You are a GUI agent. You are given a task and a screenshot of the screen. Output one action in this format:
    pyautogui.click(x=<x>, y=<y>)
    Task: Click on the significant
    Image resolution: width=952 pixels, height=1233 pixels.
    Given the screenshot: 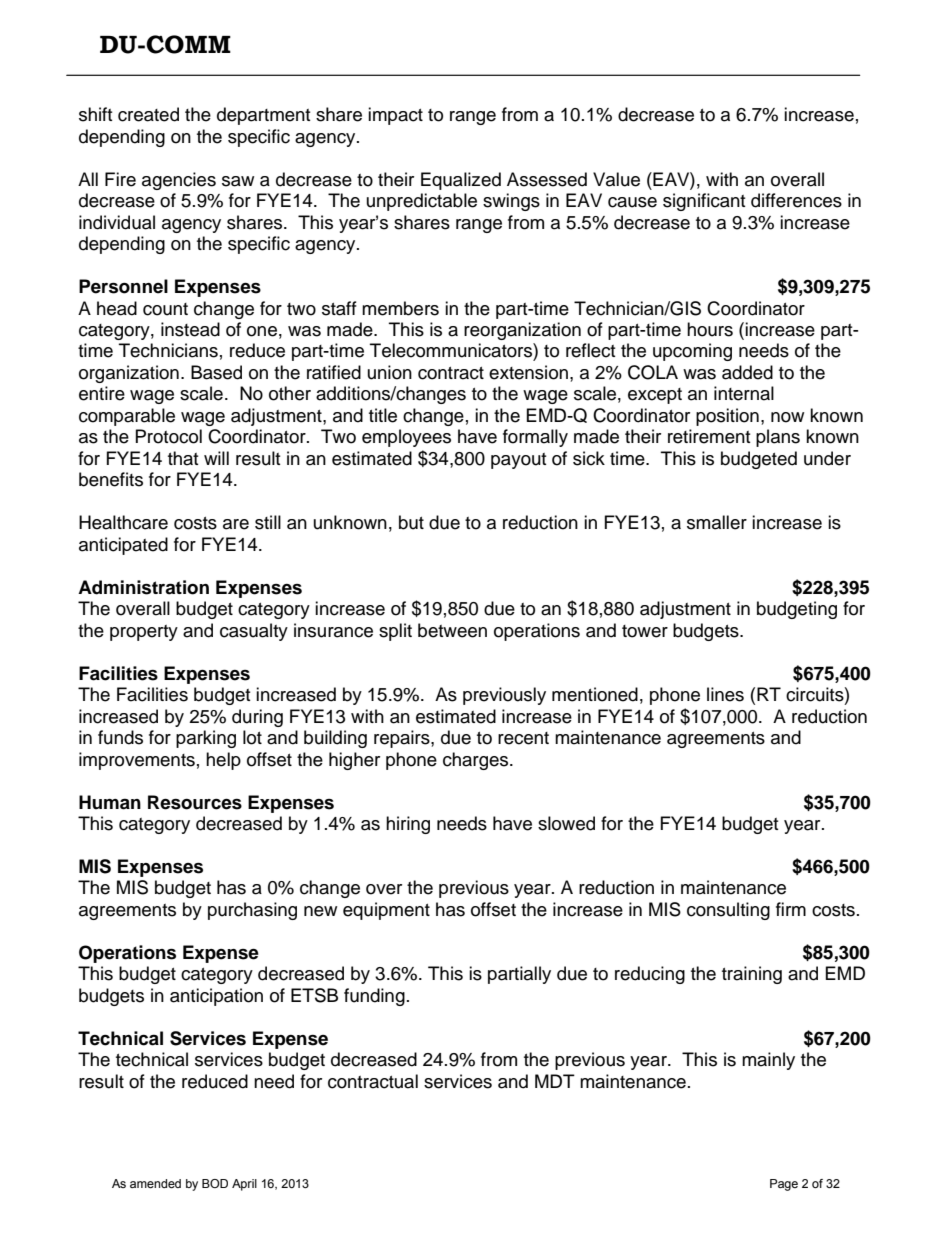 What is the action you would take?
    pyautogui.click(x=704, y=202)
